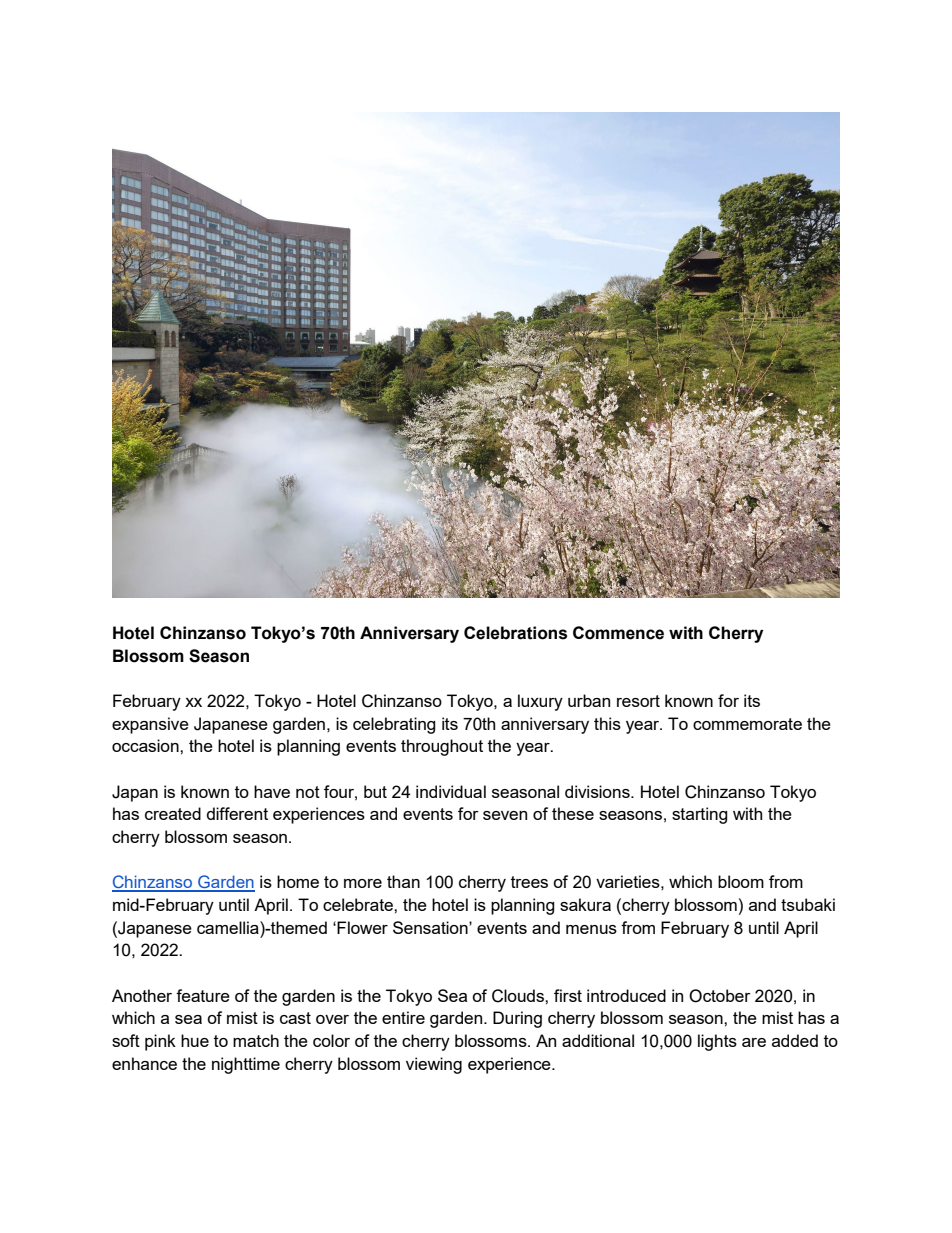 This screenshot has height=1233, width=952. Describe the element at coordinates (237, 813) in the screenshot. I see `different` at that location.
